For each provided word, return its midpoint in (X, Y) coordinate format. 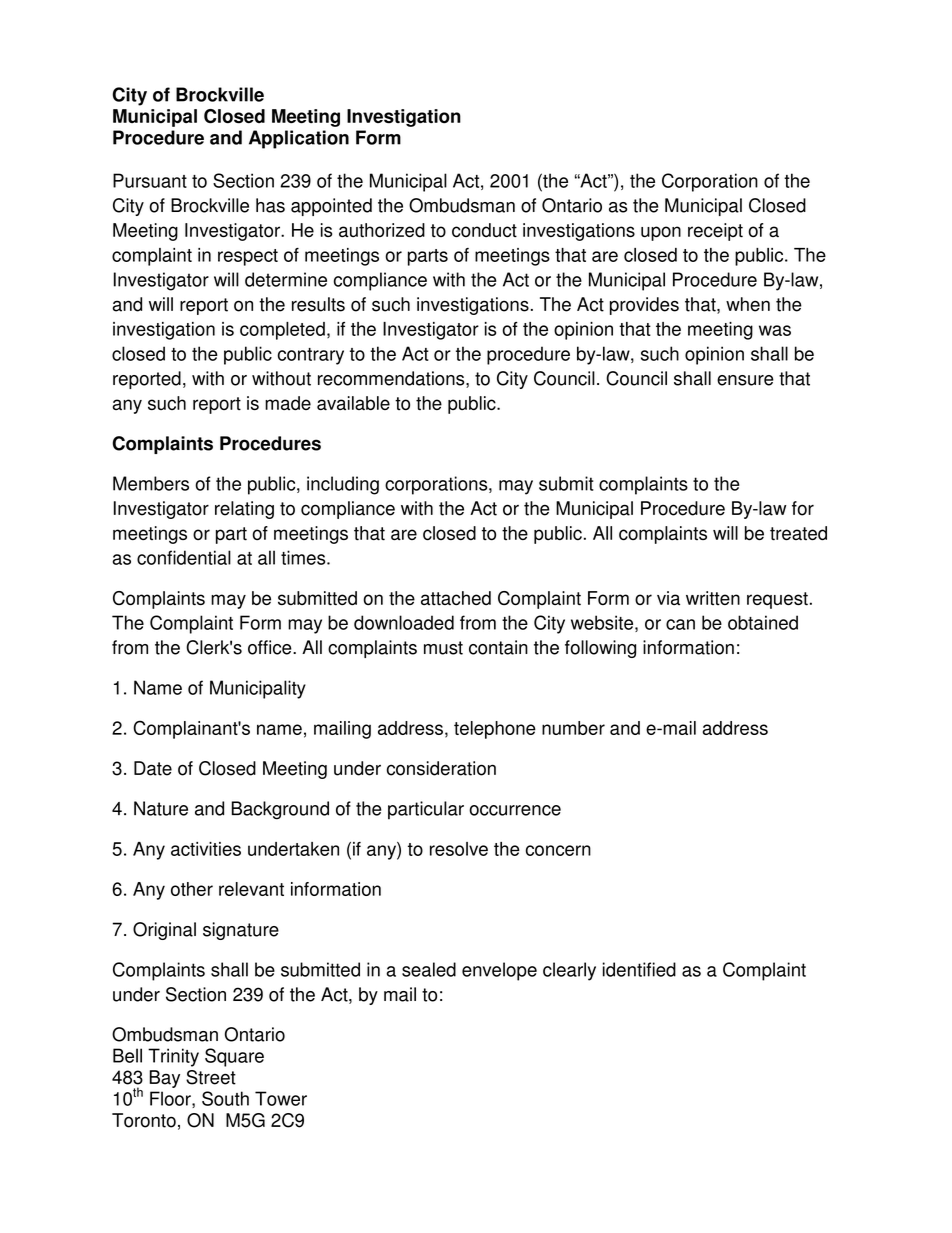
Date (153, 768)
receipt (715, 232)
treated (798, 533)
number (573, 728)
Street (211, 1077)
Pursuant (150, 180)
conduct (484, 230)
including (343, 485)
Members (151, 483)
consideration (441, 768)
